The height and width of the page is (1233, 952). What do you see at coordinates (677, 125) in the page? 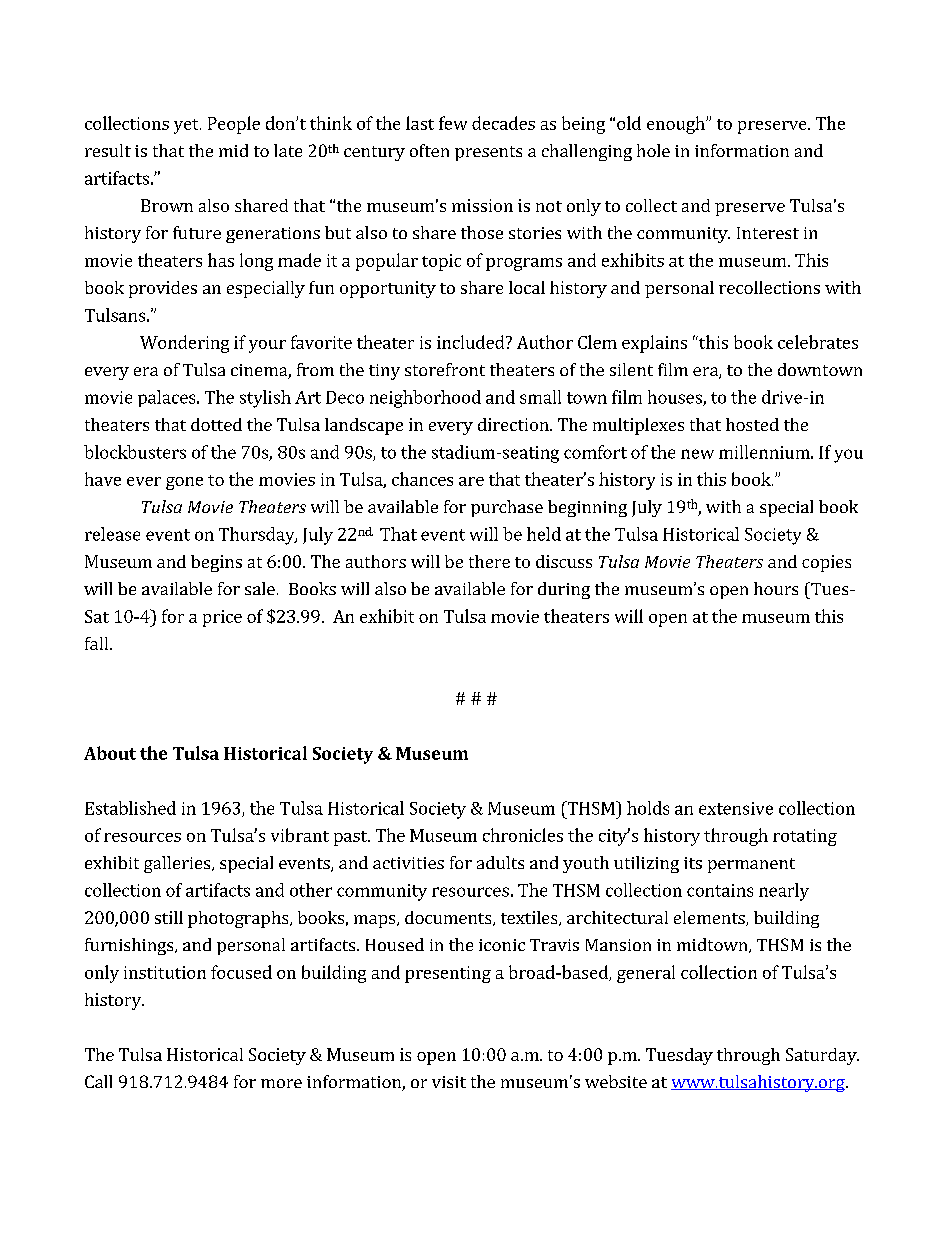
I see `enough` at bounding box center [677, 125].
